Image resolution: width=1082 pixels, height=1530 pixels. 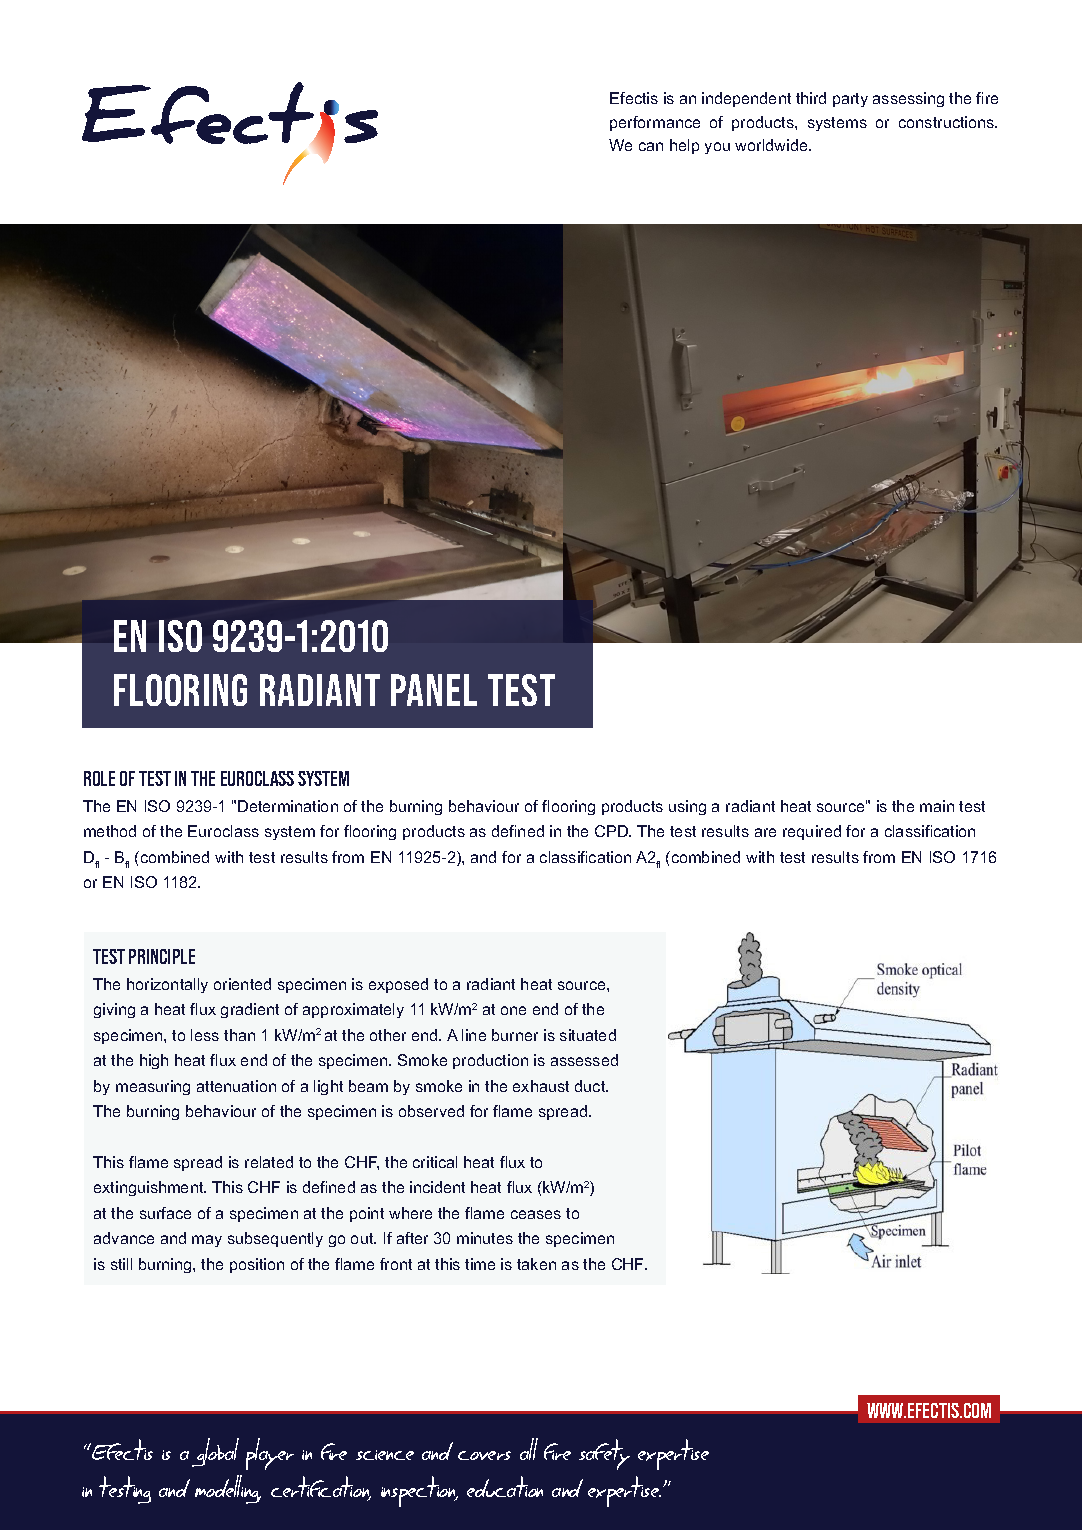 I want to click on required, so click(x=812, y=832).
